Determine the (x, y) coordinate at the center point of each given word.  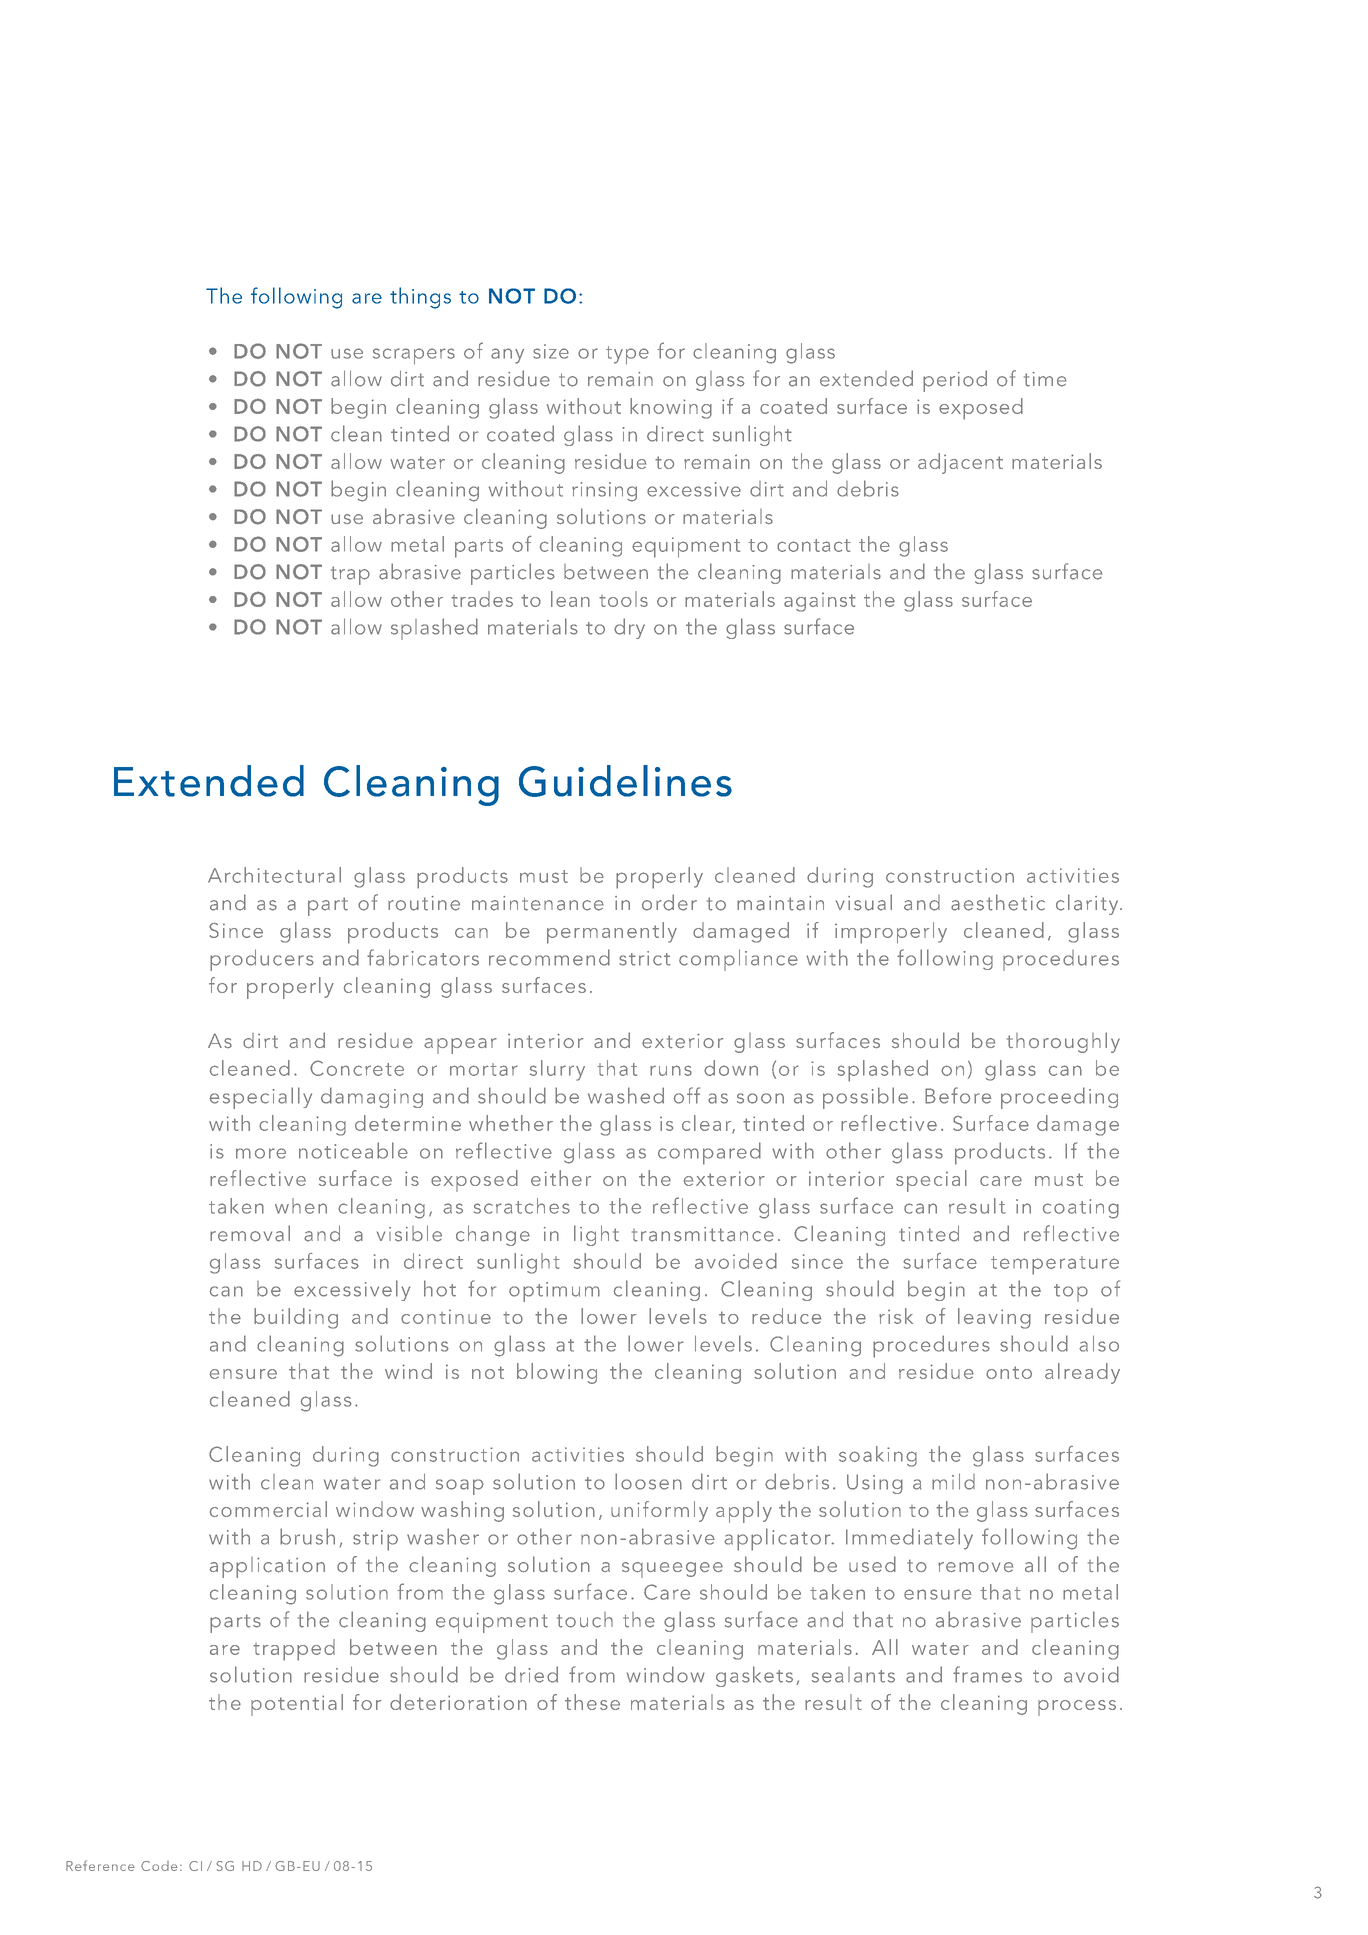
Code (159, 1866)
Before (958, 1095)
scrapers (414, 356)
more (261, 1153)
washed (626, 1095)
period (955, 381)
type (627, 355)
